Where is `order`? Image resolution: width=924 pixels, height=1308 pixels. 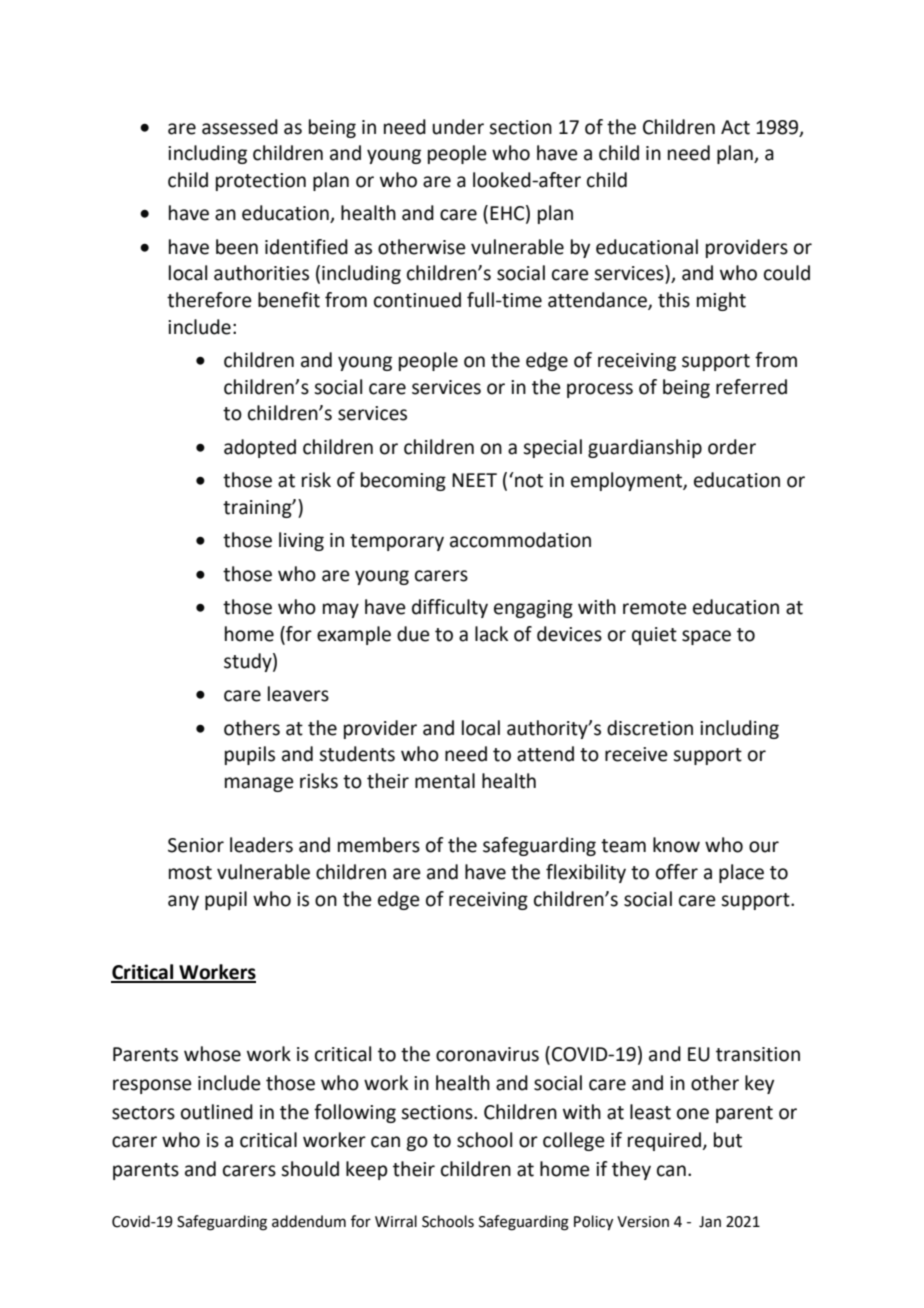
order is located at coordinates (732, 447).
